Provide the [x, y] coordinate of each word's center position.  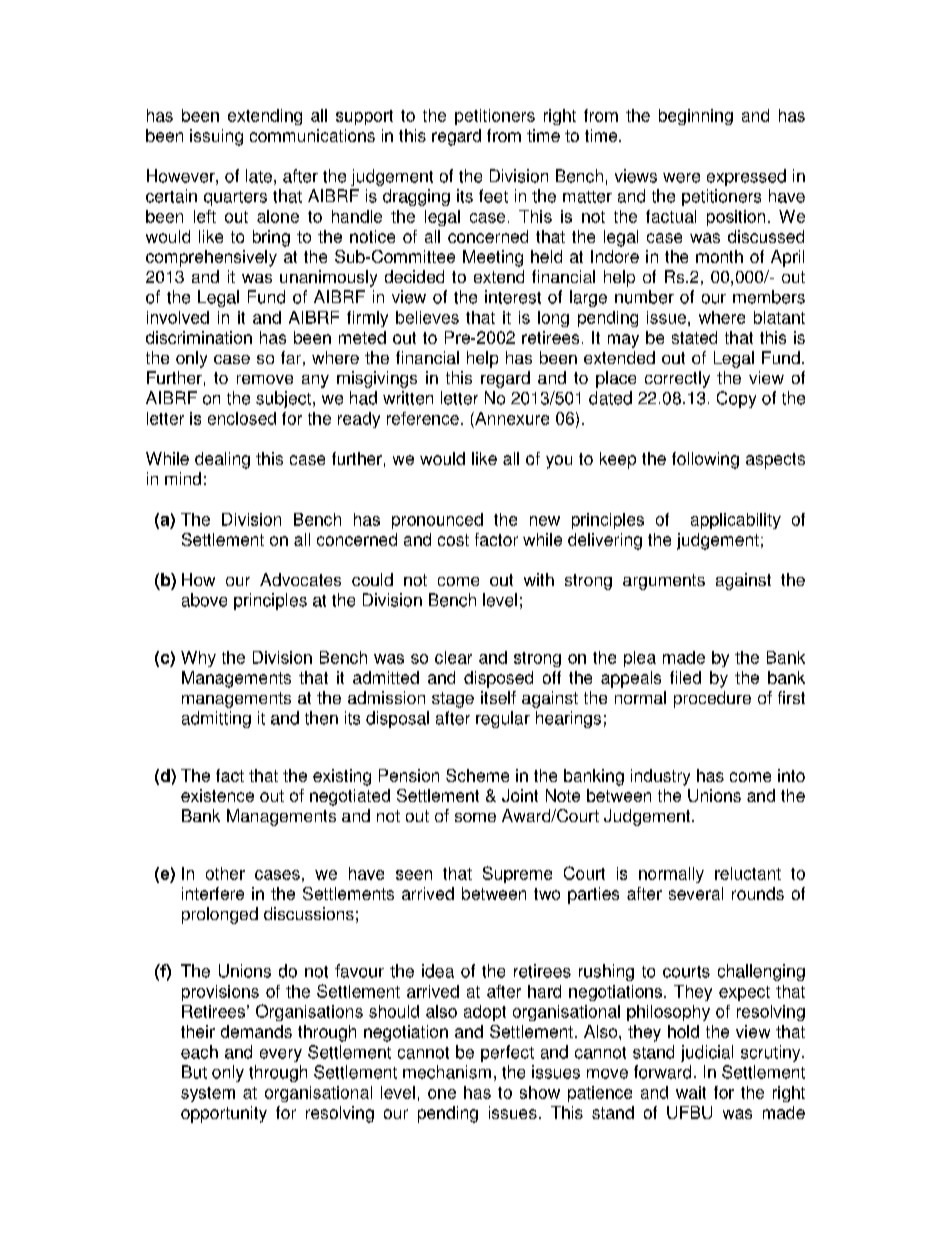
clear [453, 657]
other [225, 873]
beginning [696, 117]
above [204, 600]
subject [283, 399]
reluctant [748, 873]
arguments [664, 582]
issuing [216, 137]
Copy [736, 399]
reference [423, 418]
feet [493, 196]
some [475, 817]
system [208, 1094]
